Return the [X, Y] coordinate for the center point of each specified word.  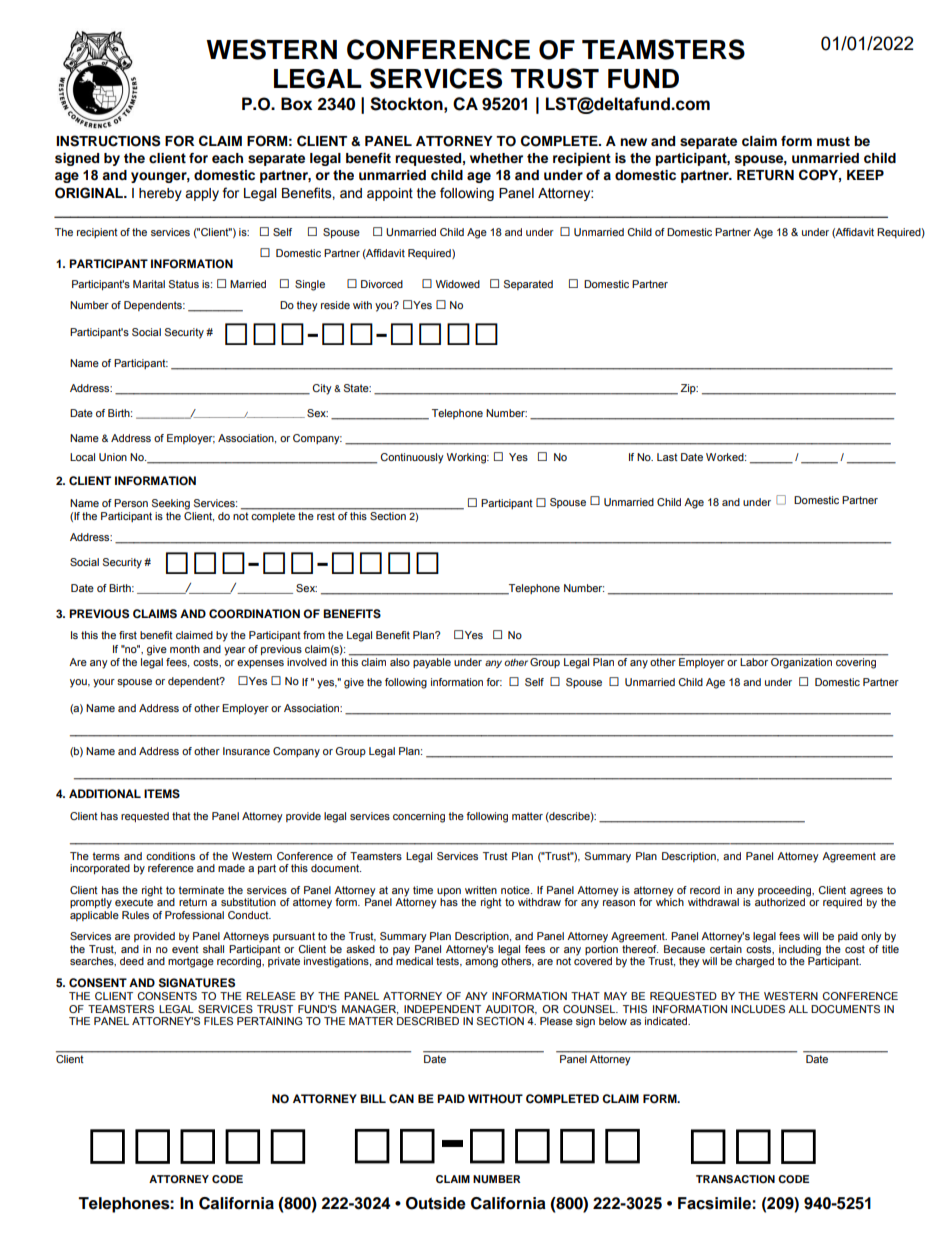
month [185, 649]
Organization [801, 662]
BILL [373, 1098]
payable [432, 662]
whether [496, 158]
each [227, 158]
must [833, 142]
